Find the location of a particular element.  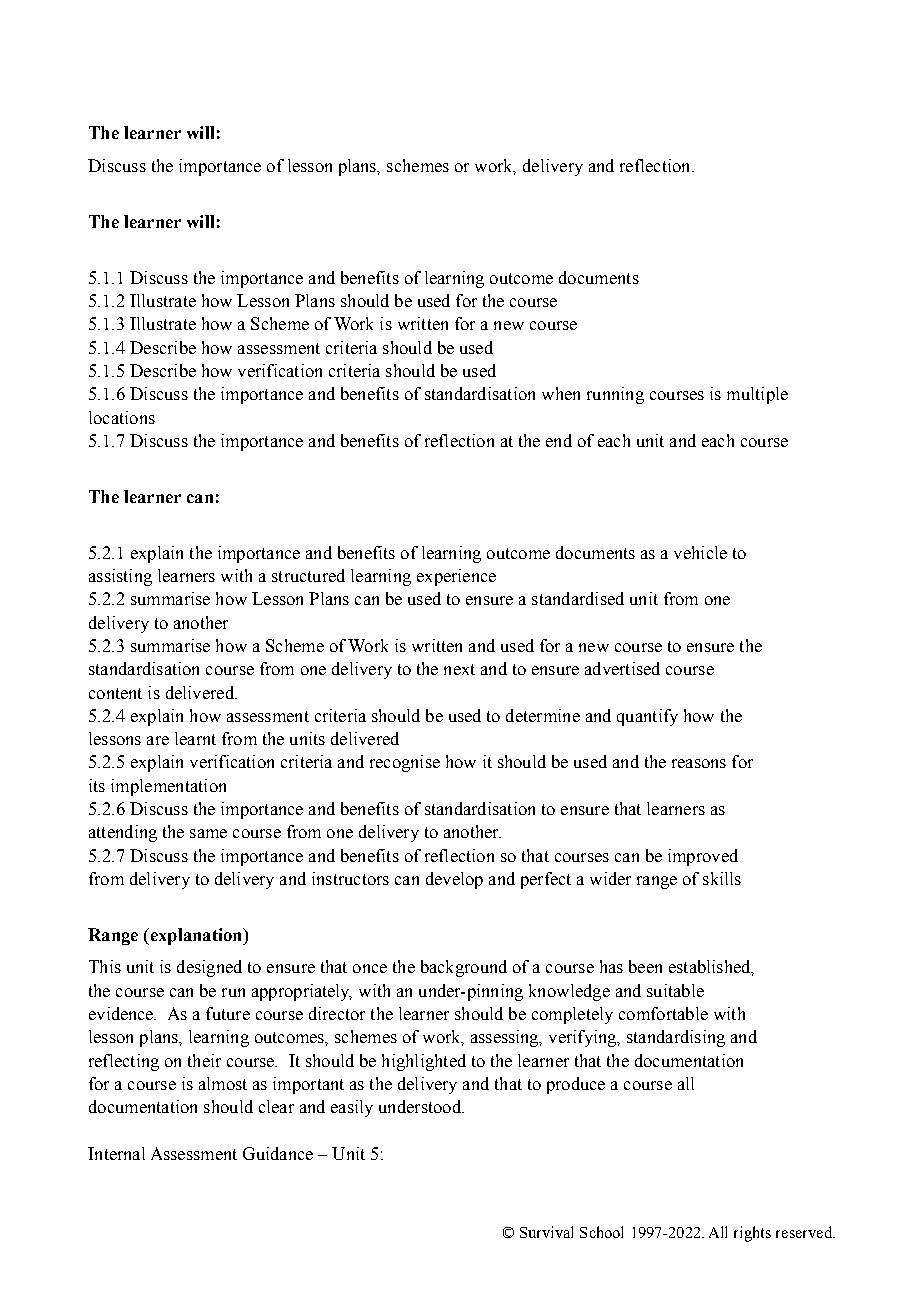

multiple is located at coordinates (757, 395).
